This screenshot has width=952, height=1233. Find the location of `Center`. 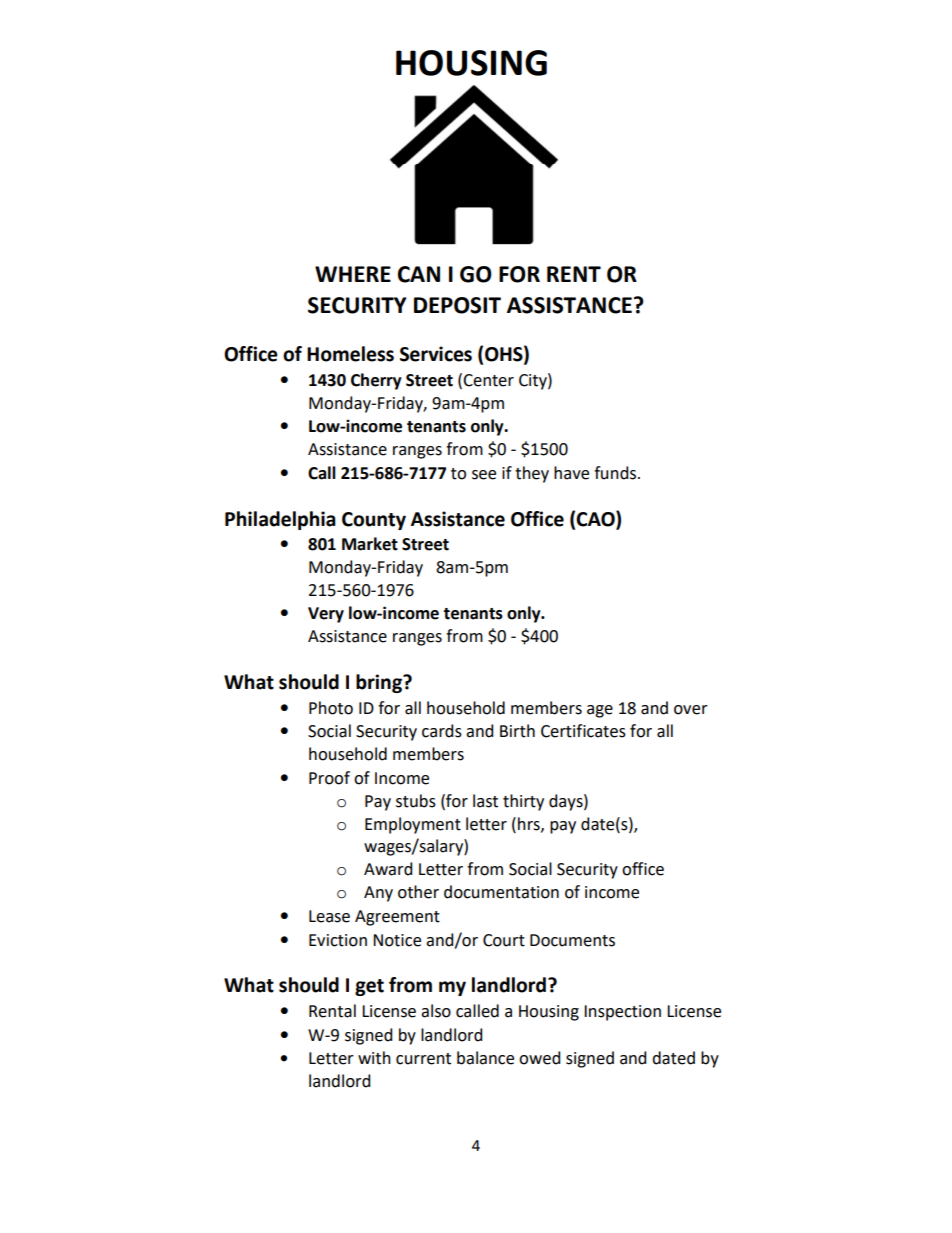

Center is located at coordinates (488, 380).
